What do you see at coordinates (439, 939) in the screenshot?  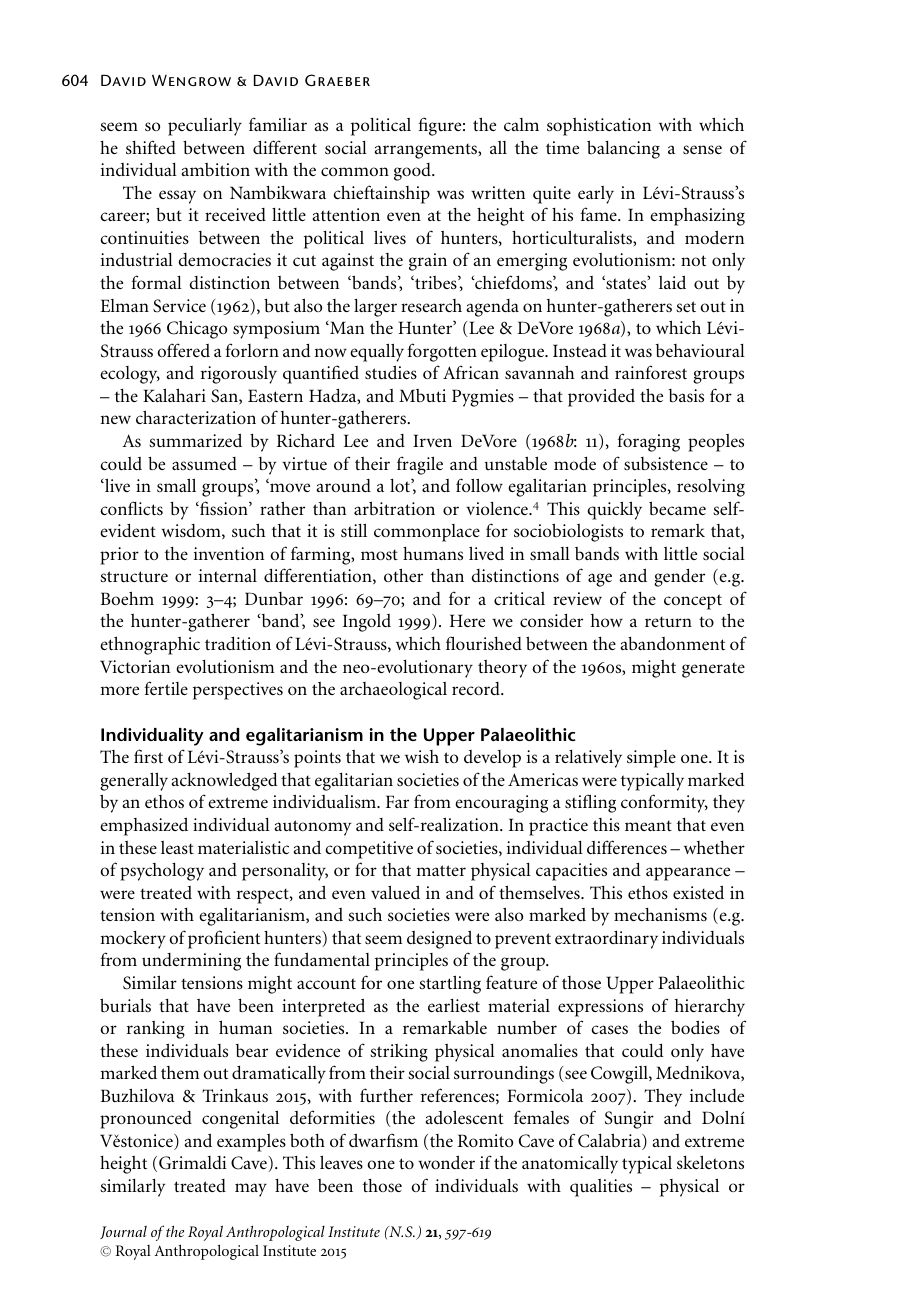 I see `designed` at bounding box center [439, 939].
